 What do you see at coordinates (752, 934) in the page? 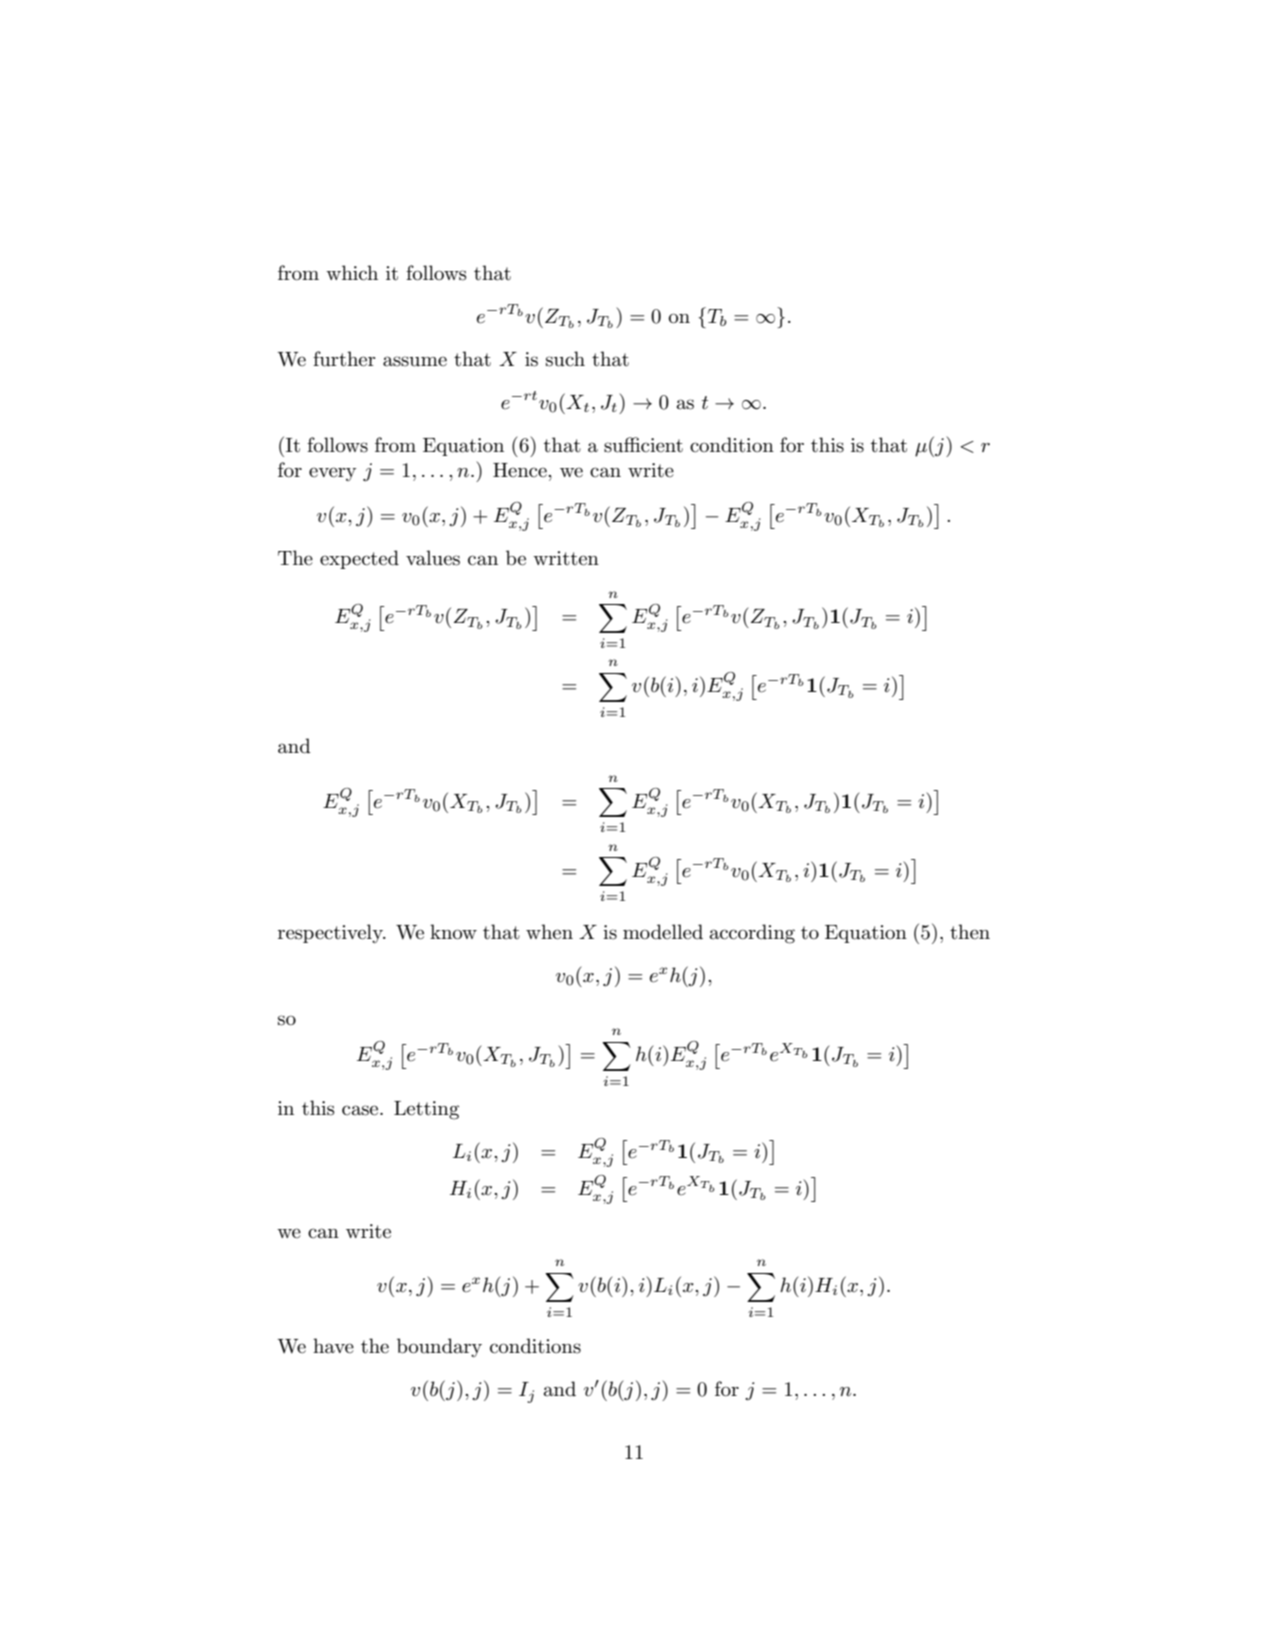
I see `according` at bounding box center [752, 934].
